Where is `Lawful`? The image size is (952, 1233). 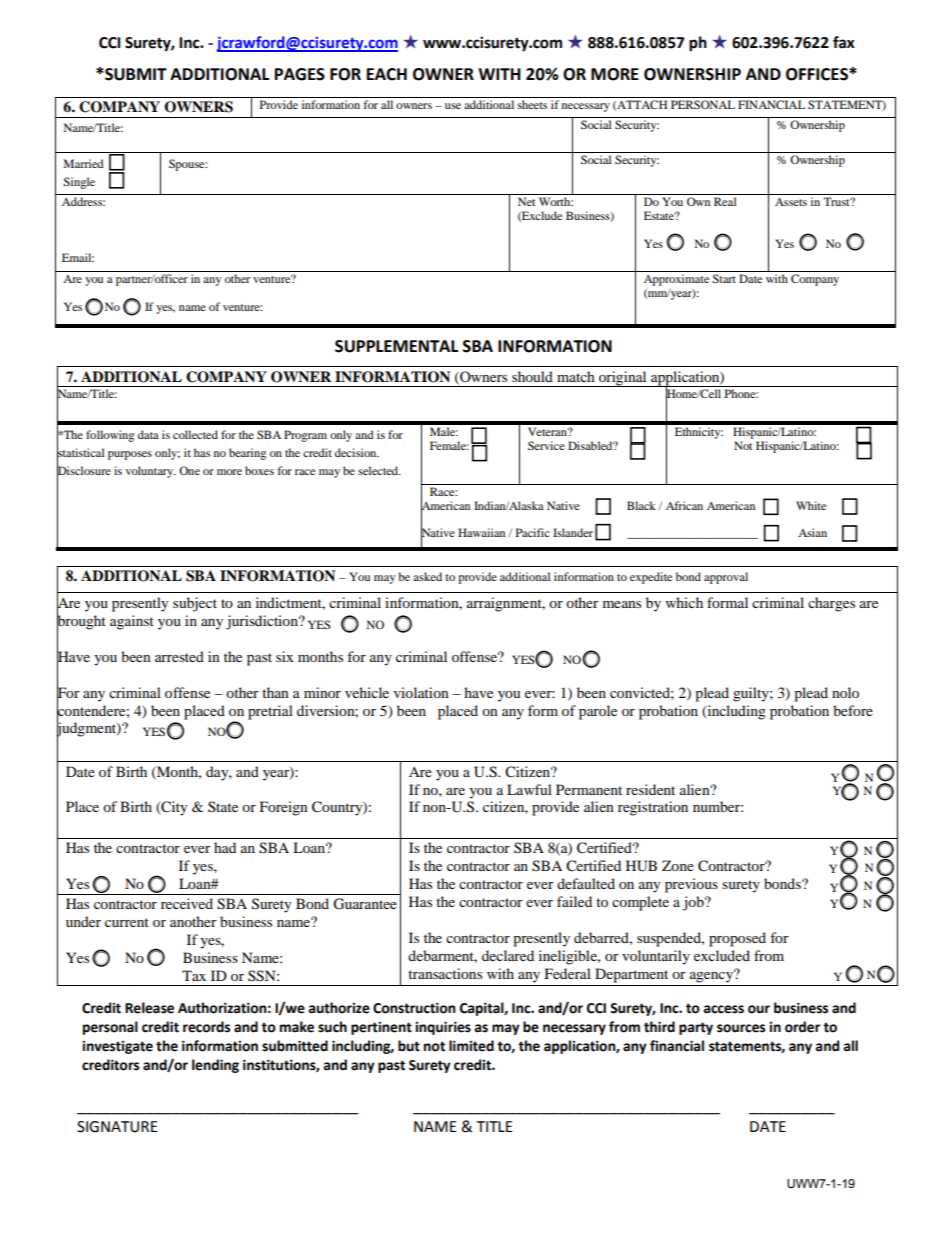 Lawful is located at coordinates (529, 789).
